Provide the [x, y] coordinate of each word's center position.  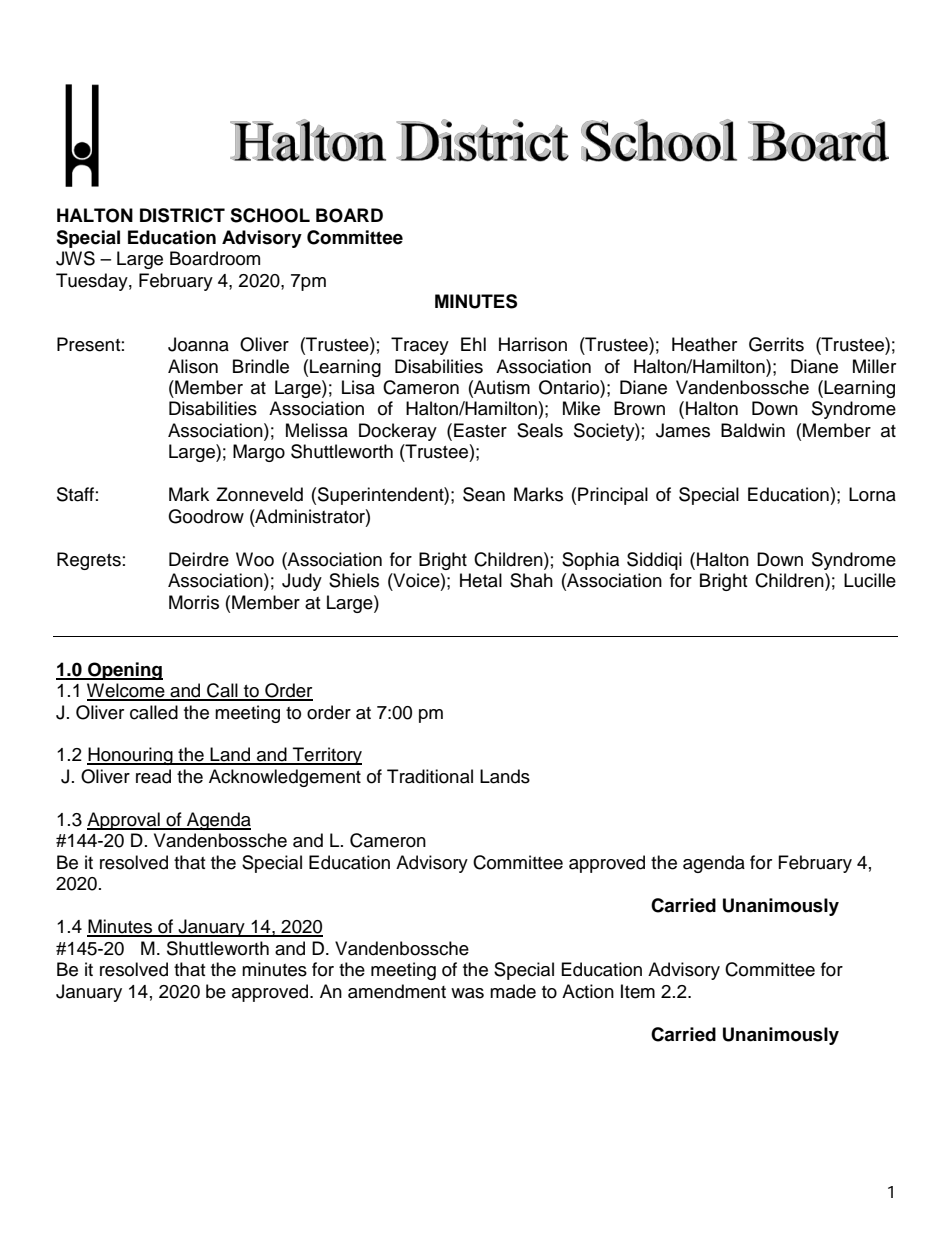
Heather [704, 344]
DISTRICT [182, 215]
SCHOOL [270, 215]
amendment [397, 991]
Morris [194, 602]
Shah [531, 580]
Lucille [870, 580]
